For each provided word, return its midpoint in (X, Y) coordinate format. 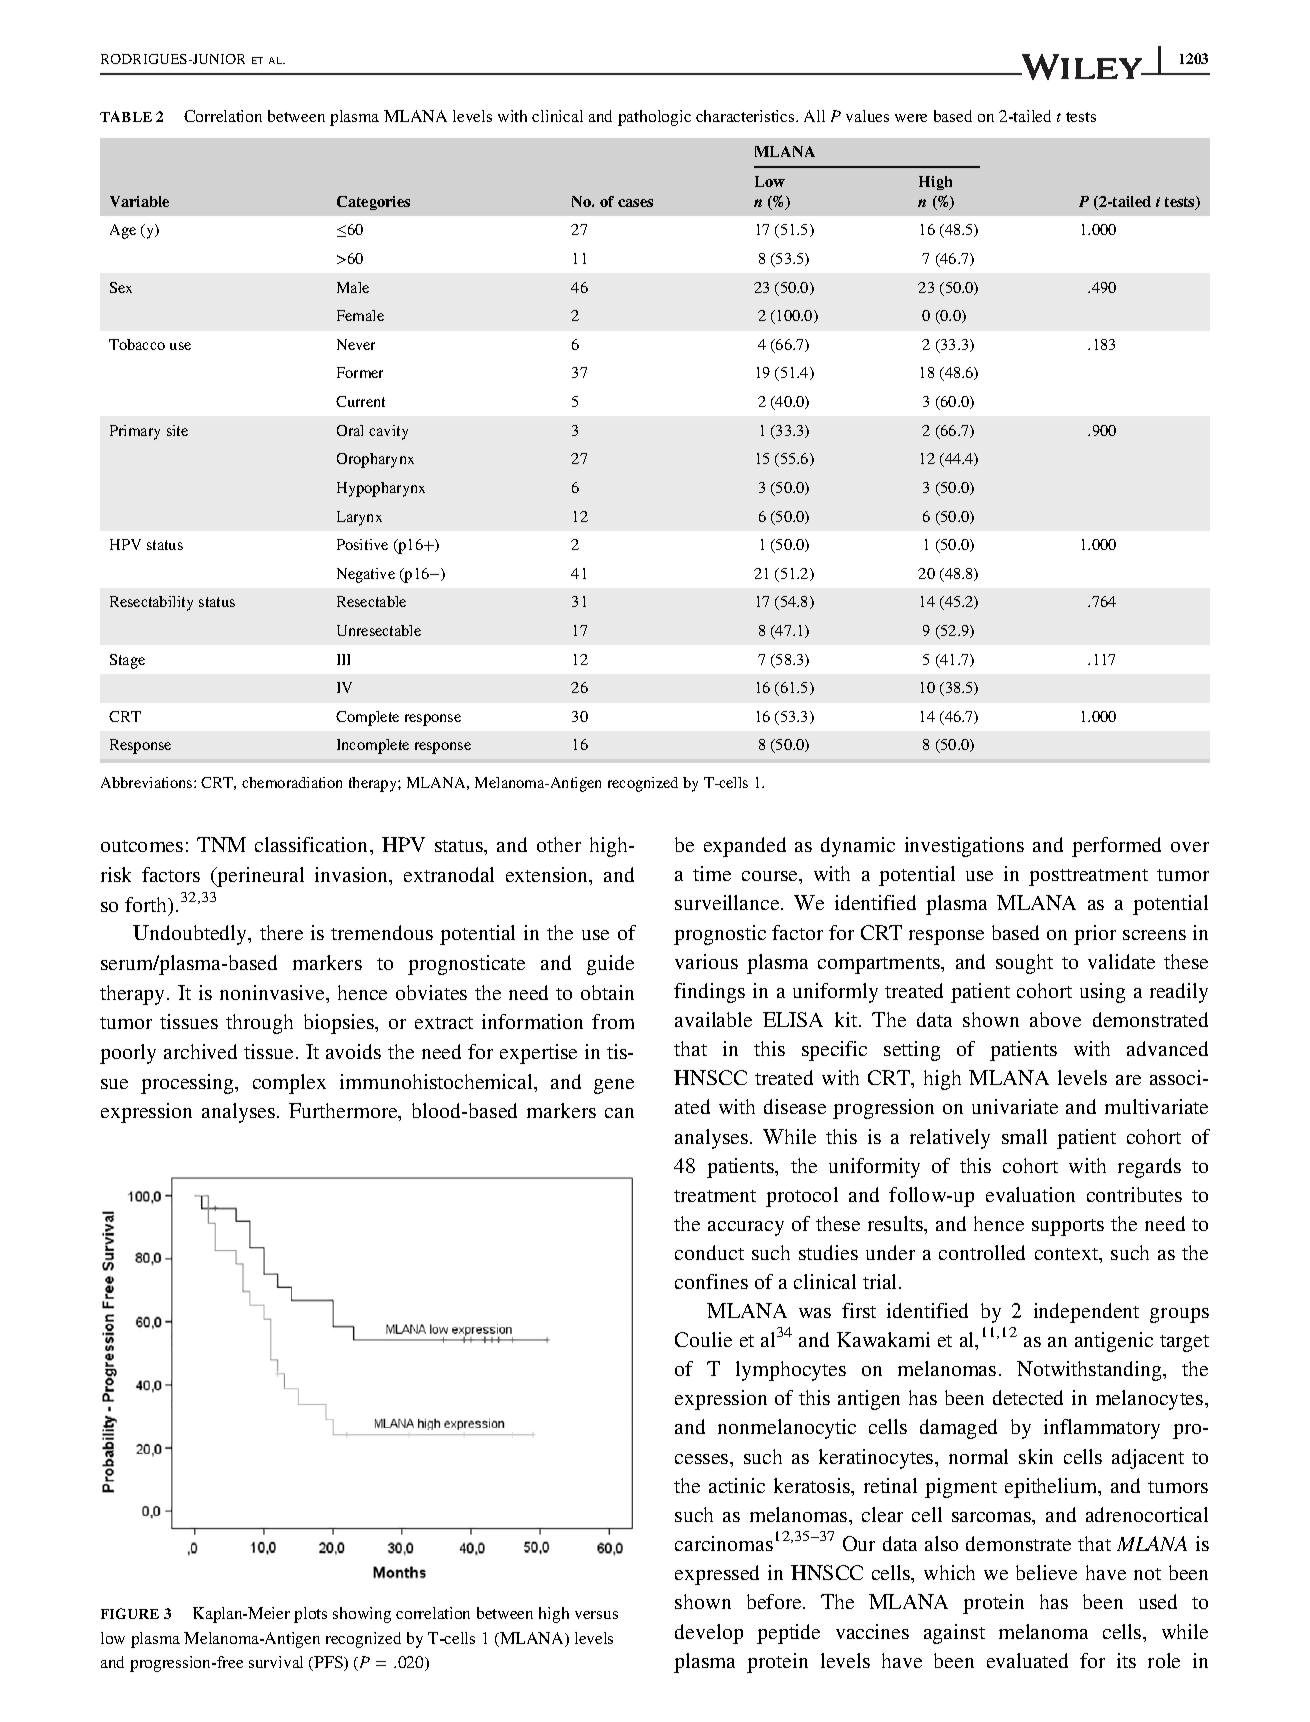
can (619, 1113)
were (911, 118)
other (559, 844)
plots (310, 1615)
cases (635, 203)
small (1024, 1136)
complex (289, 1084)
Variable (139, 201)
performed (1116, 847)
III (343, 659)
